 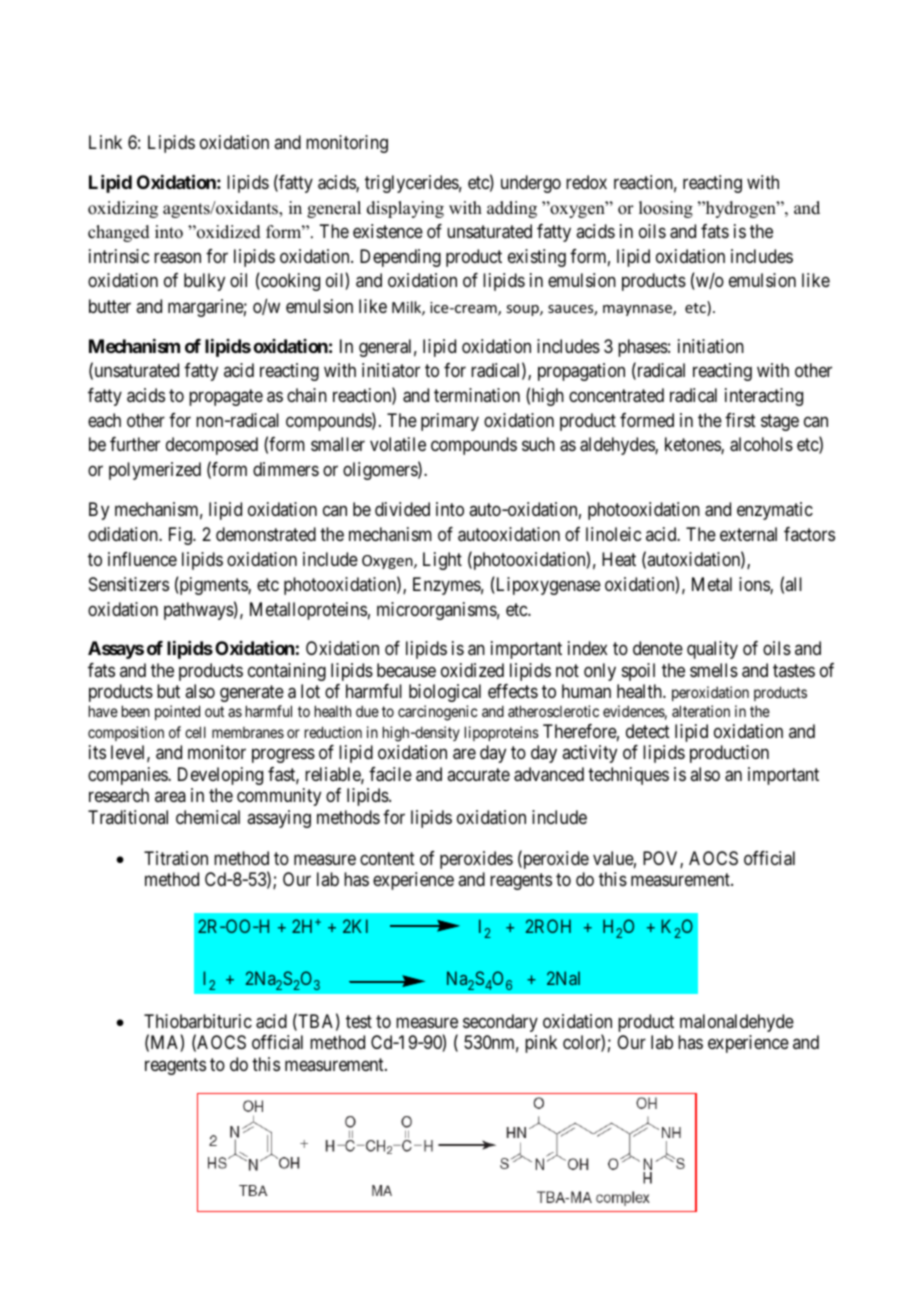 What do you see at coordinates (123, 209) in the page?
I see `oxidizing` at bounding box center [123, 209].
